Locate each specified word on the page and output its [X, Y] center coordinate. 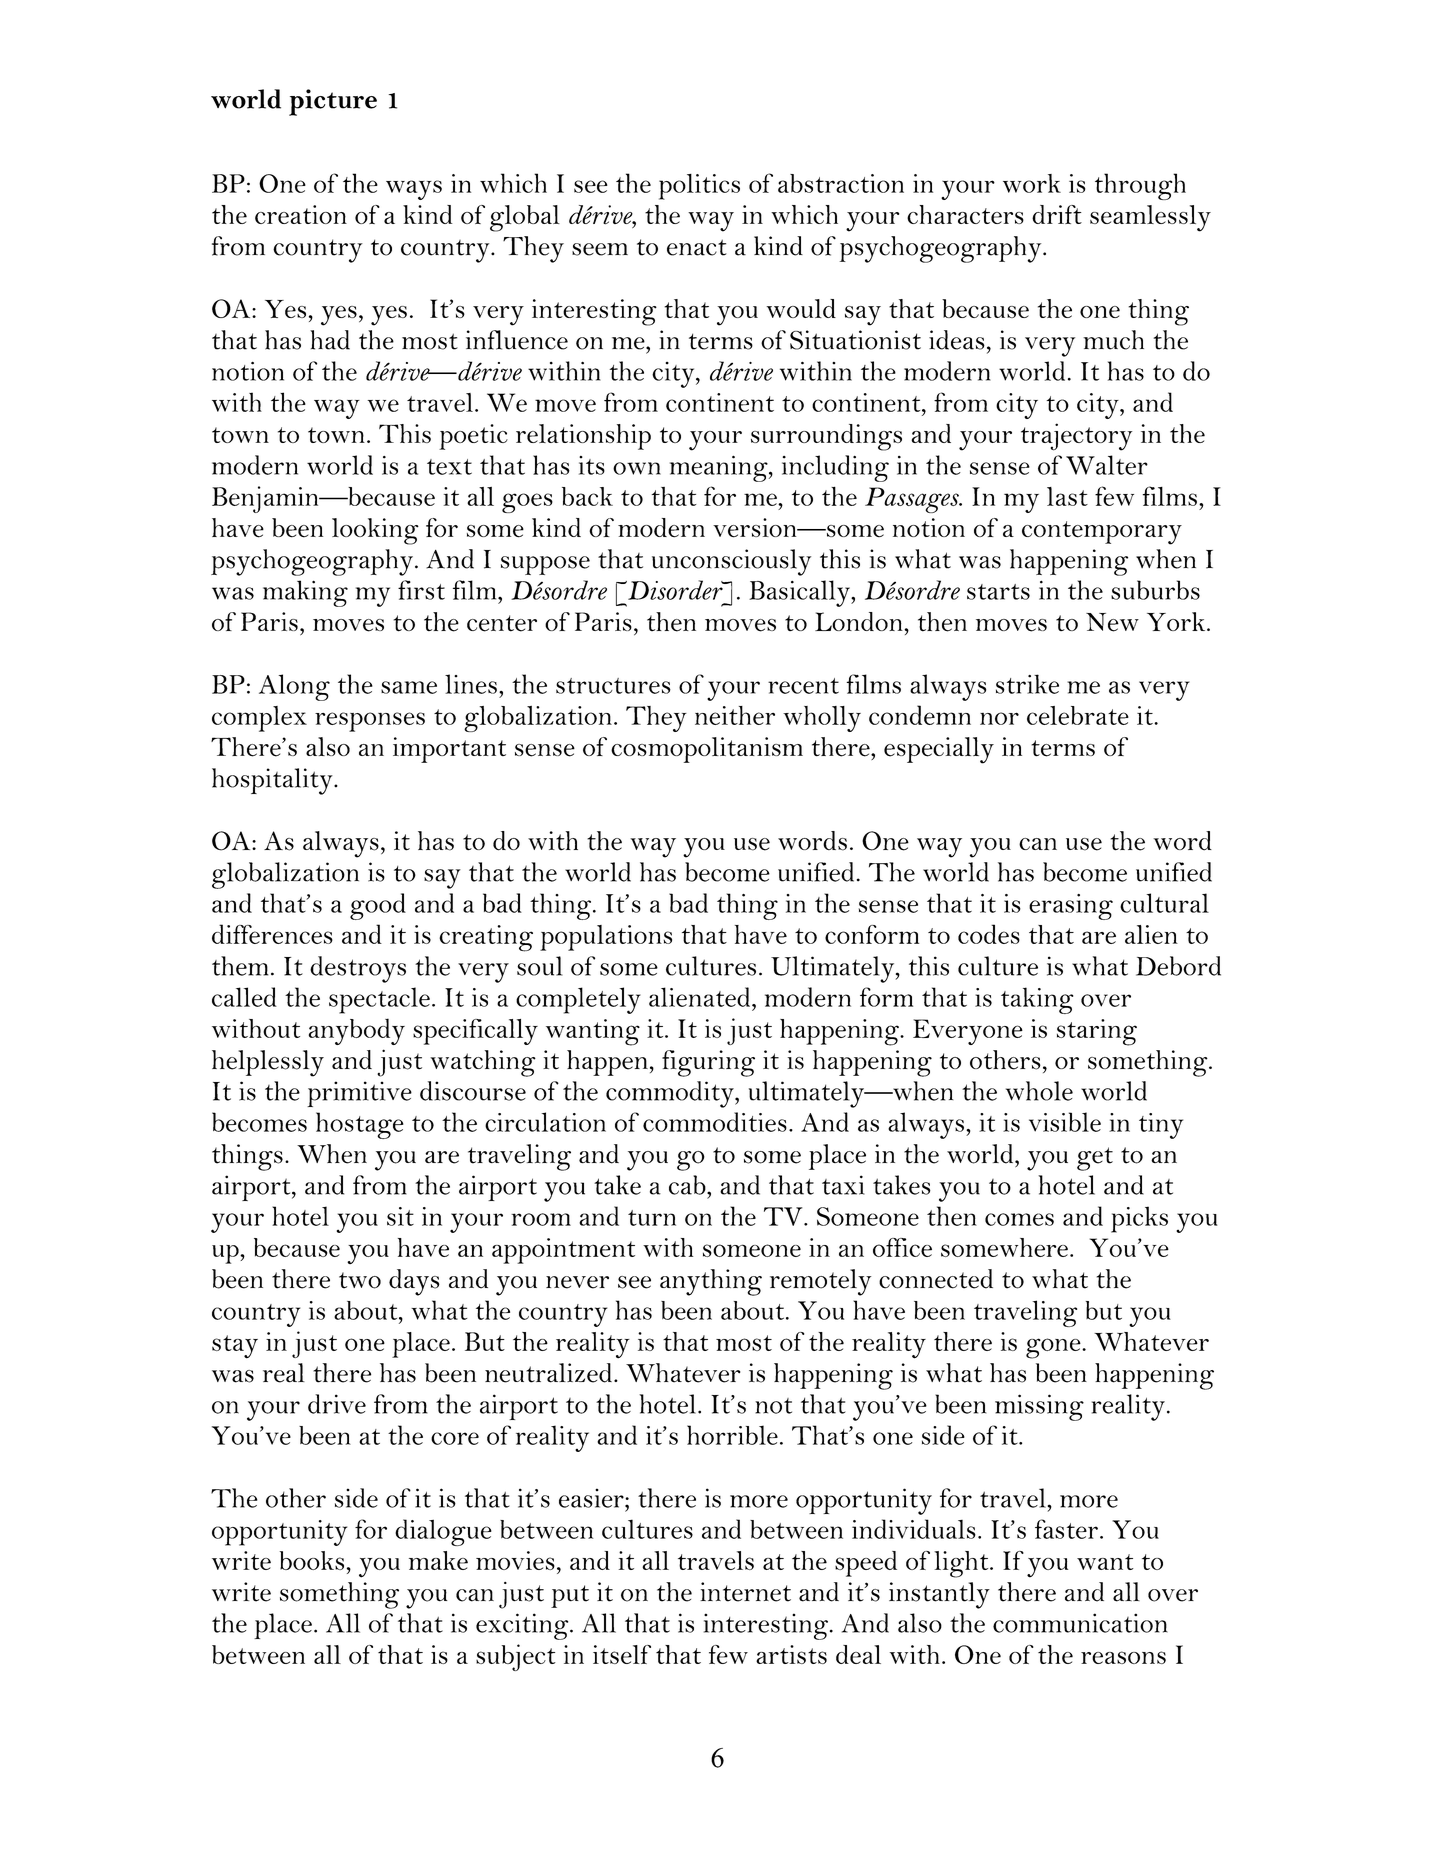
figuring [708, 1063]
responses [370, 722]
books [312, 1560]
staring [1097, 1032]
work [1032, 183]
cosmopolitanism [707, 750]
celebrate [1078, 715]
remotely [820, 1282]
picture [333, 102]
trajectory [1076, 437]
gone [1054, 1348]
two [360, 1280]
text [449, 467]
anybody [357, 1031]
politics [699, 187]
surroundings [826, 437]
